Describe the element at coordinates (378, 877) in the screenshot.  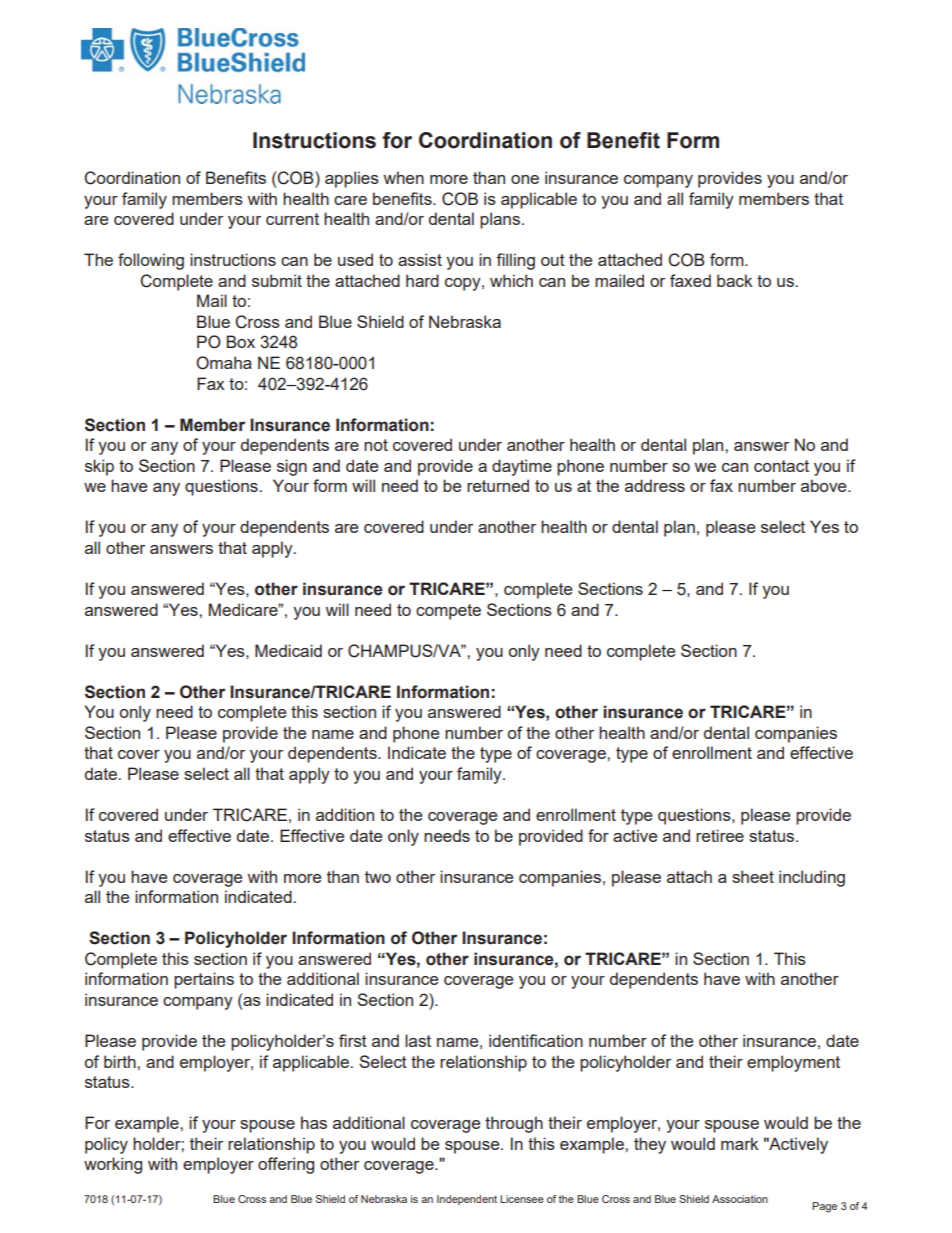
I see `two` at that location.
